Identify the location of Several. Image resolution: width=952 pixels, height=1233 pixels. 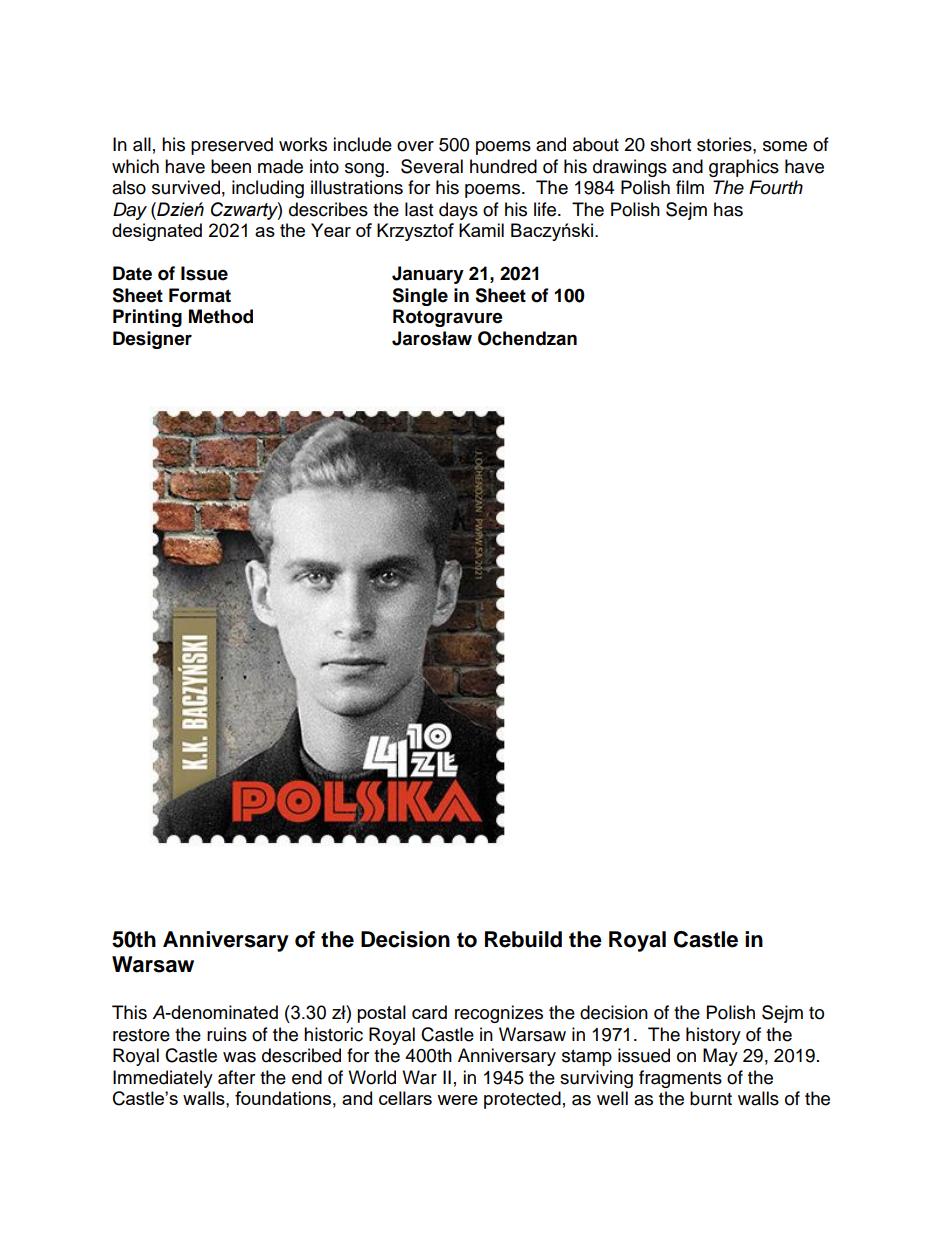
(432, 166).
